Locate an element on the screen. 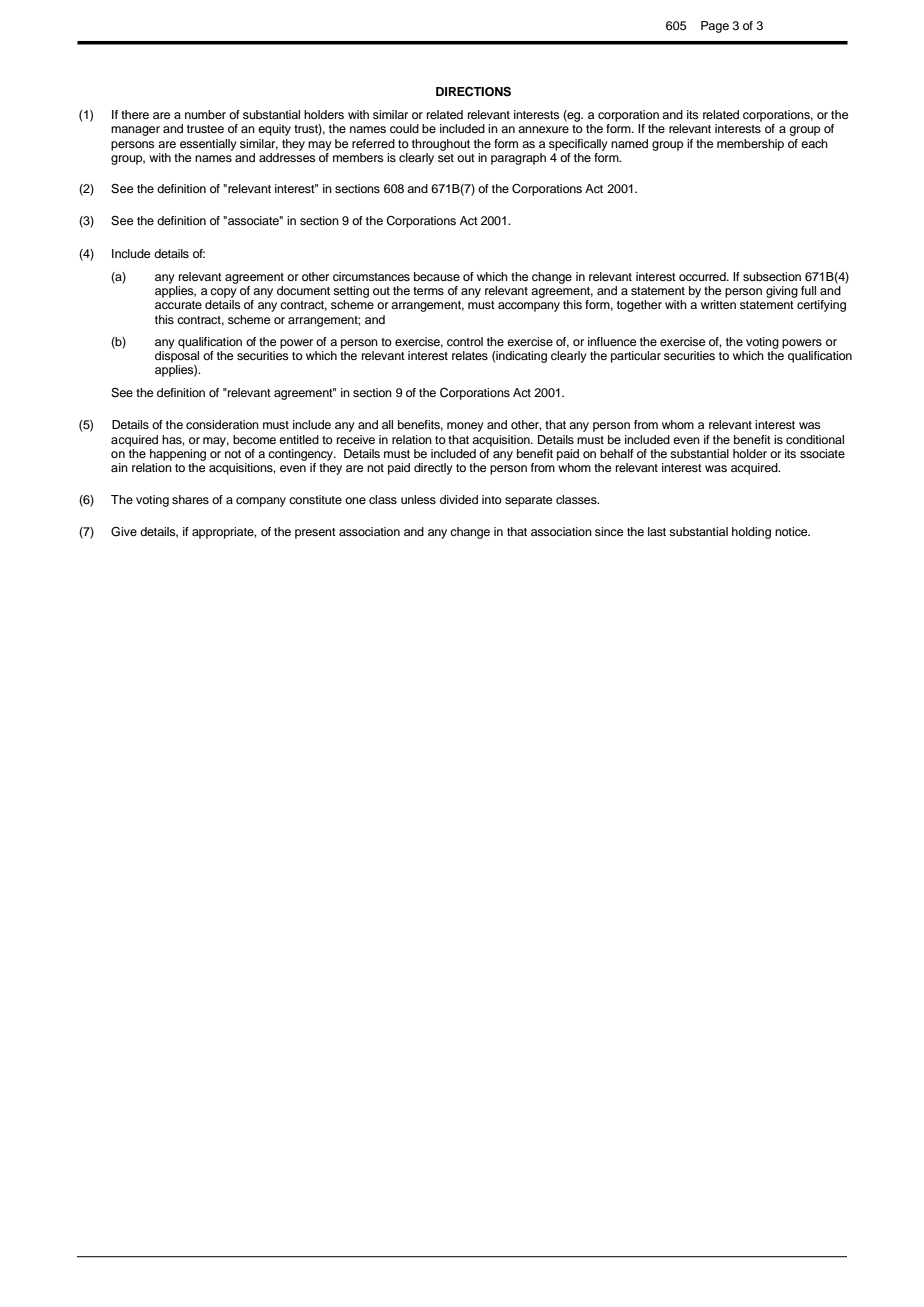 Image resolution: width=924 pixels, height=1307 pixels. number is located at coordinates (205, 114).
